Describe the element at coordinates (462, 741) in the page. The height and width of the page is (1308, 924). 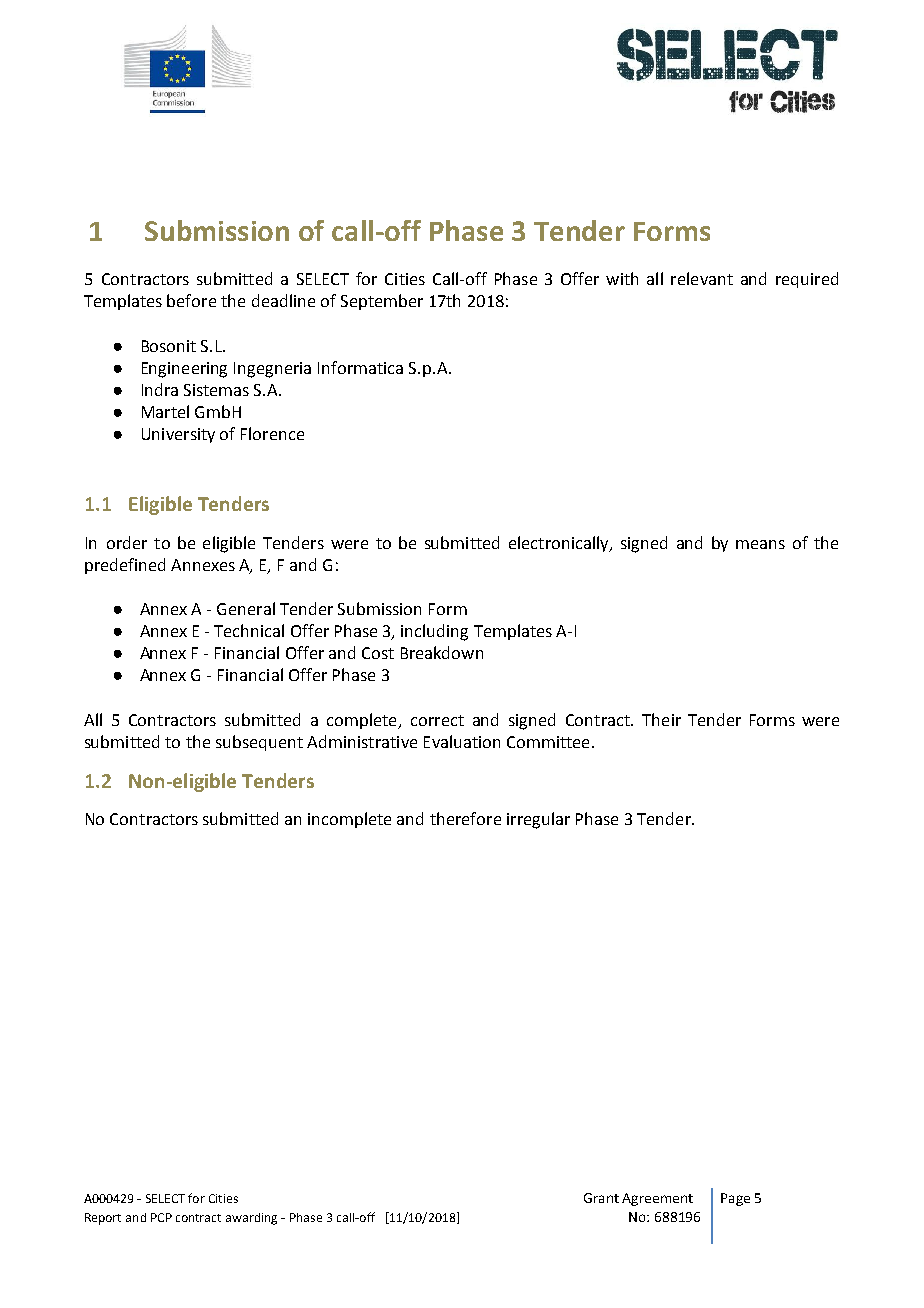
I see `Evaluation` at that location.
